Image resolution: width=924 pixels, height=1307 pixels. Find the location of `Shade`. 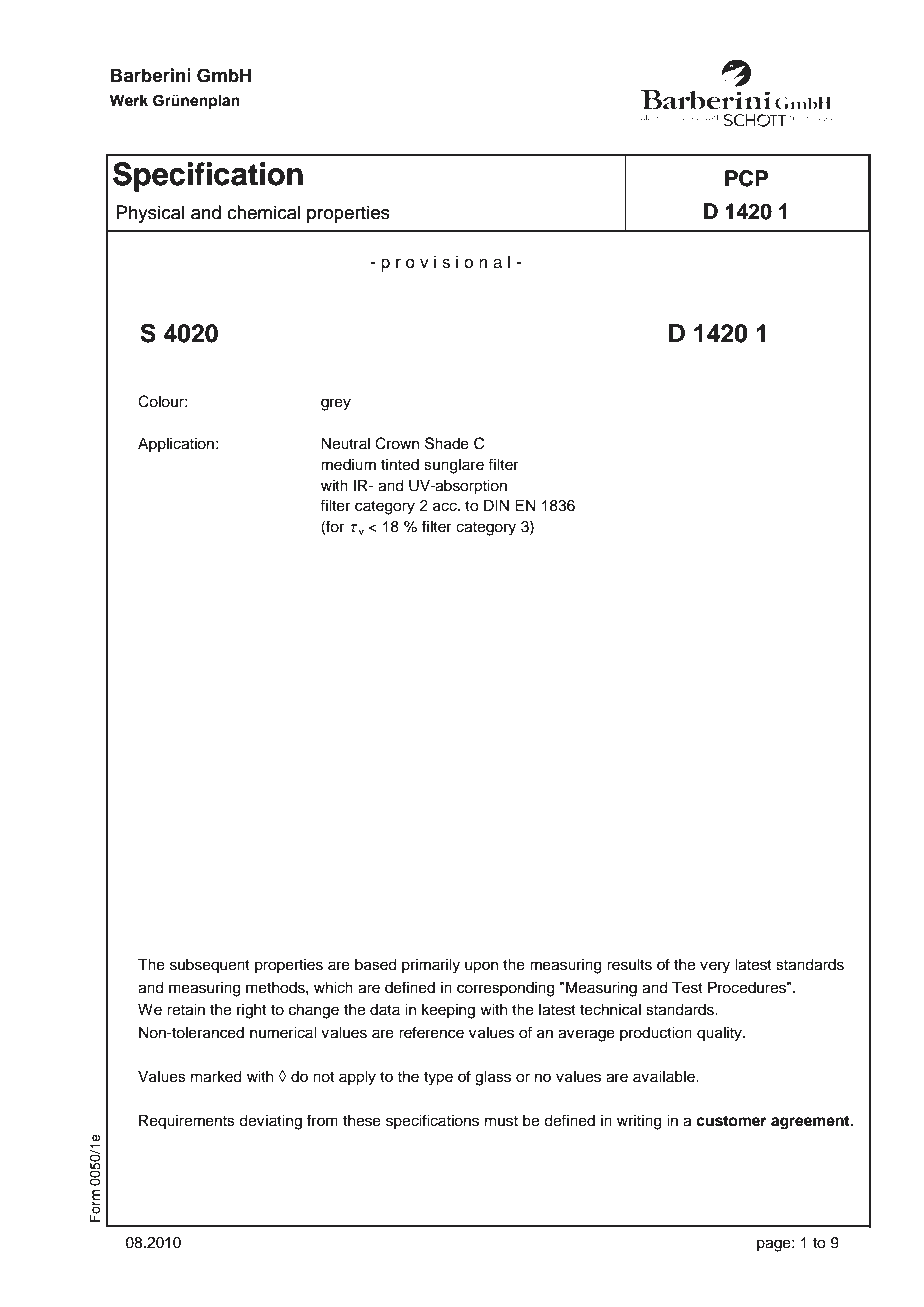

Shade is located at coordinates (447, 443).
